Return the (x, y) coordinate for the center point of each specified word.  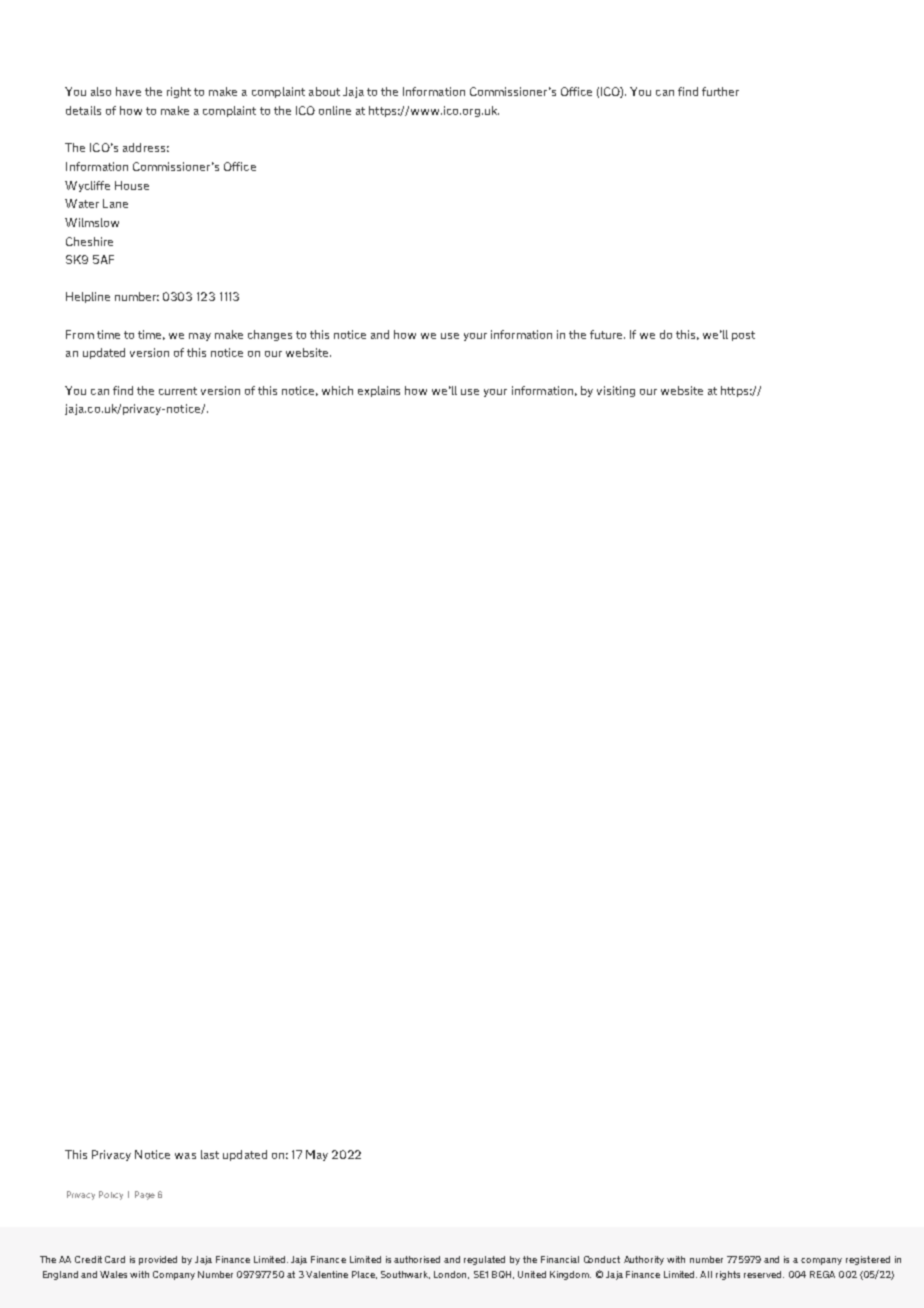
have (128, 91)
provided (158, 1260)
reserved (764, 1274)
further (720, 91)
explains (379, 391)
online (335, 110)
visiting (616, 391)
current (178, 391)
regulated (484, 1260)
